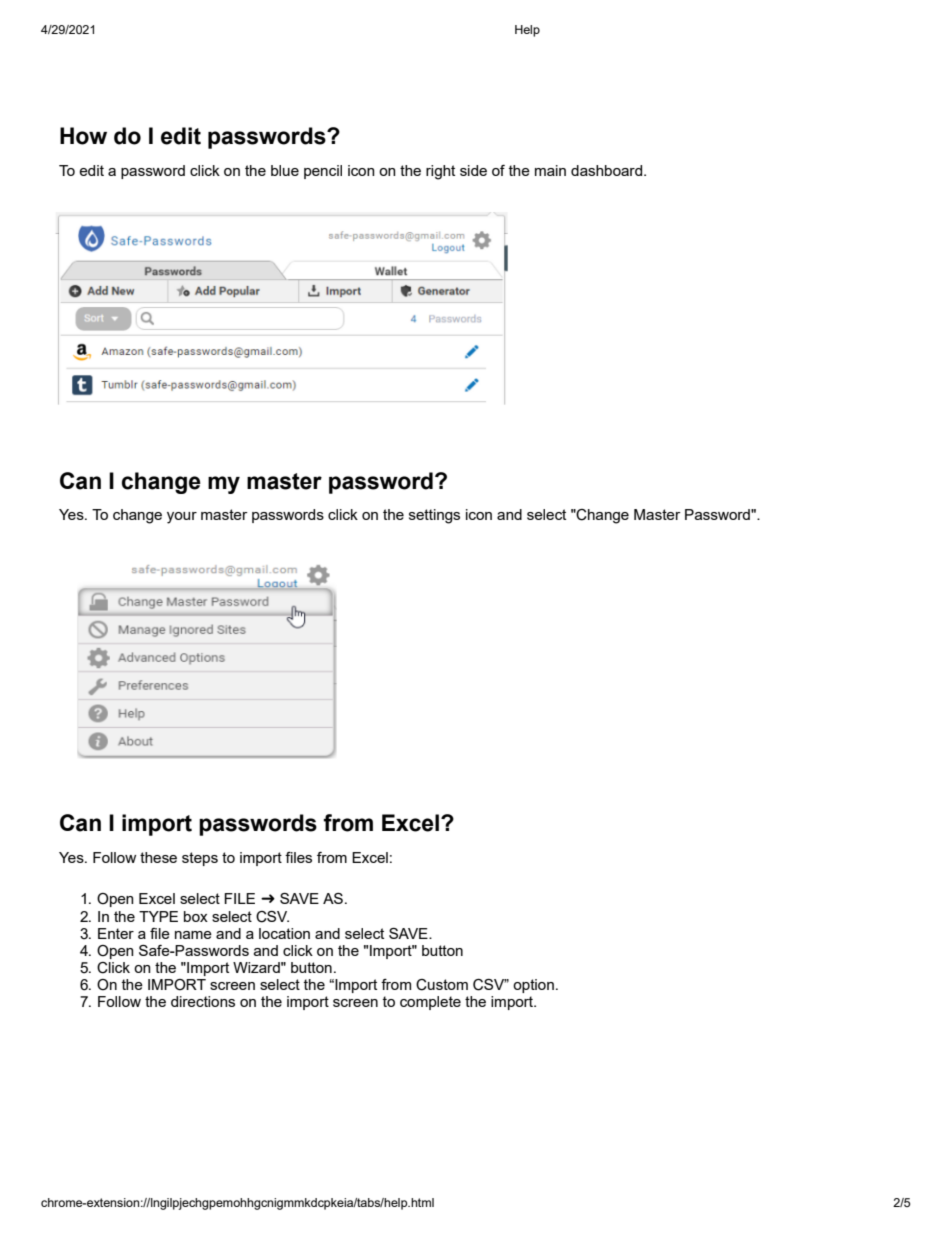  What do you see at coordinates (608, 170) in the screenshot?
I see `dashboard` at bounding box center [608, 170].
